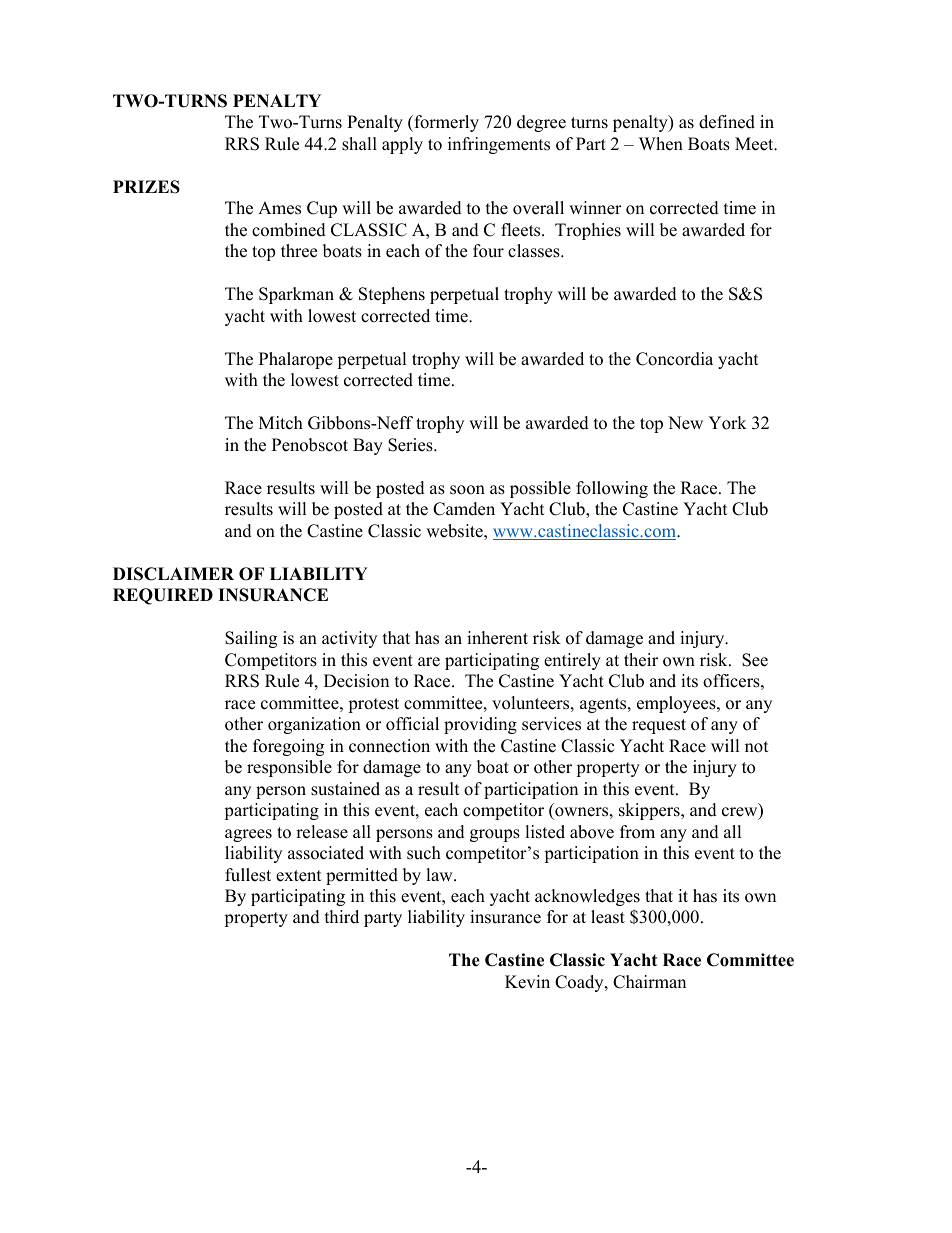 The image size is (952, 1233). What do you see at coordinates (429, 662) in the screenshot?
I see `are` at bounding box center [429, 662].
